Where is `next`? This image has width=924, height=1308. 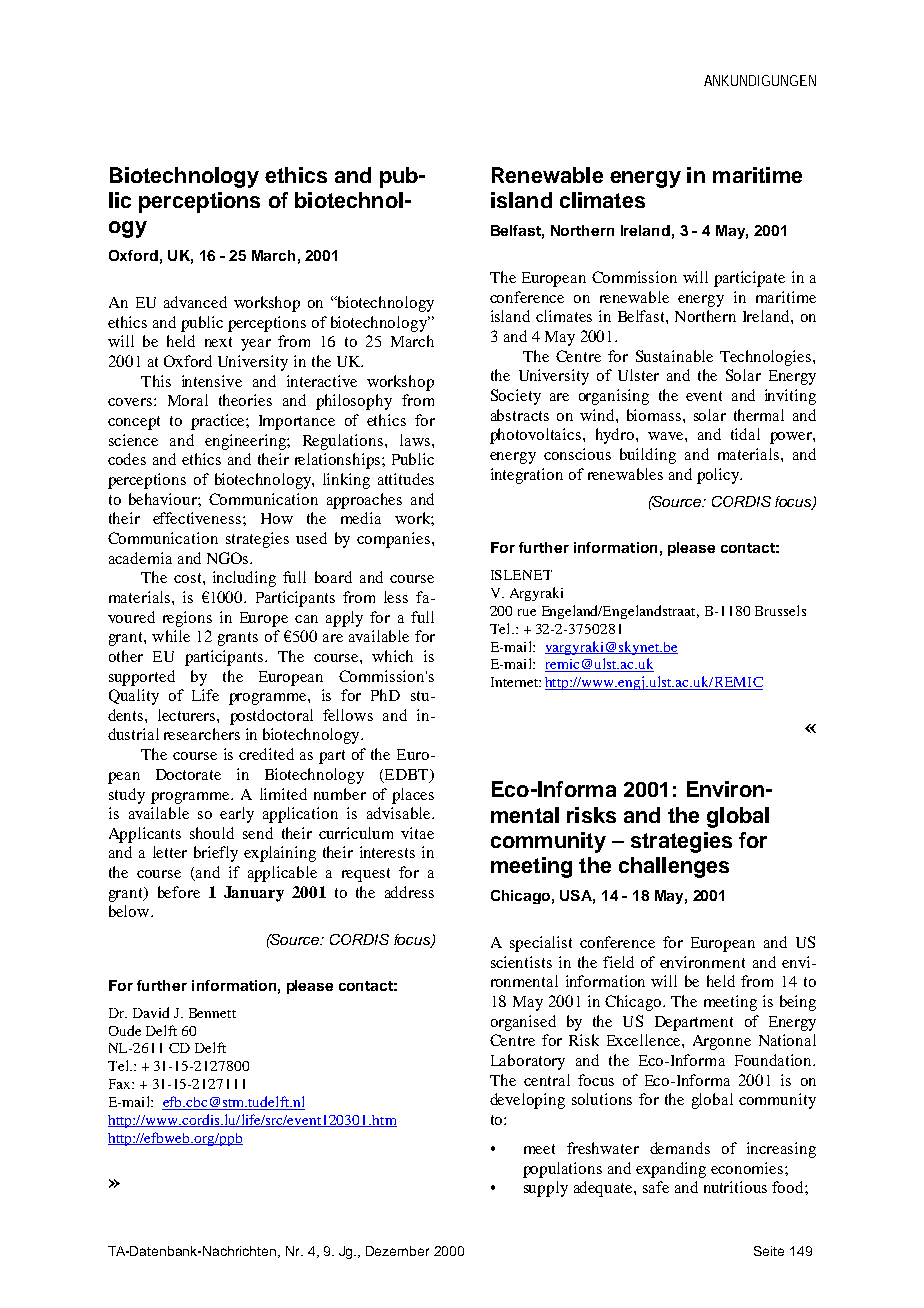
next is located at coordinates (218, 342).
